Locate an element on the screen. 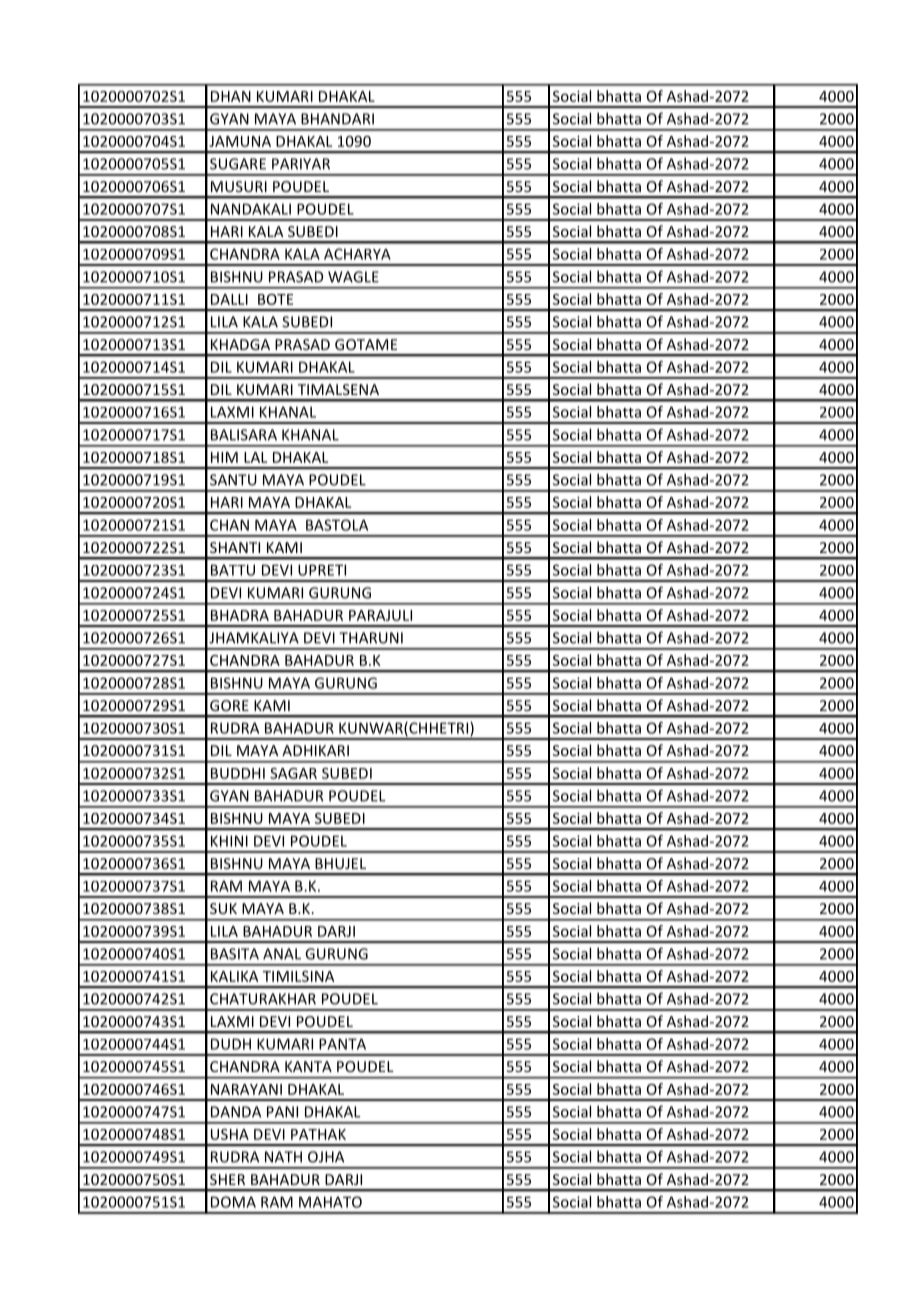 The width and height of the screenshot is (924, 1308). BHANDARI is located at coordinates (337, 119).
